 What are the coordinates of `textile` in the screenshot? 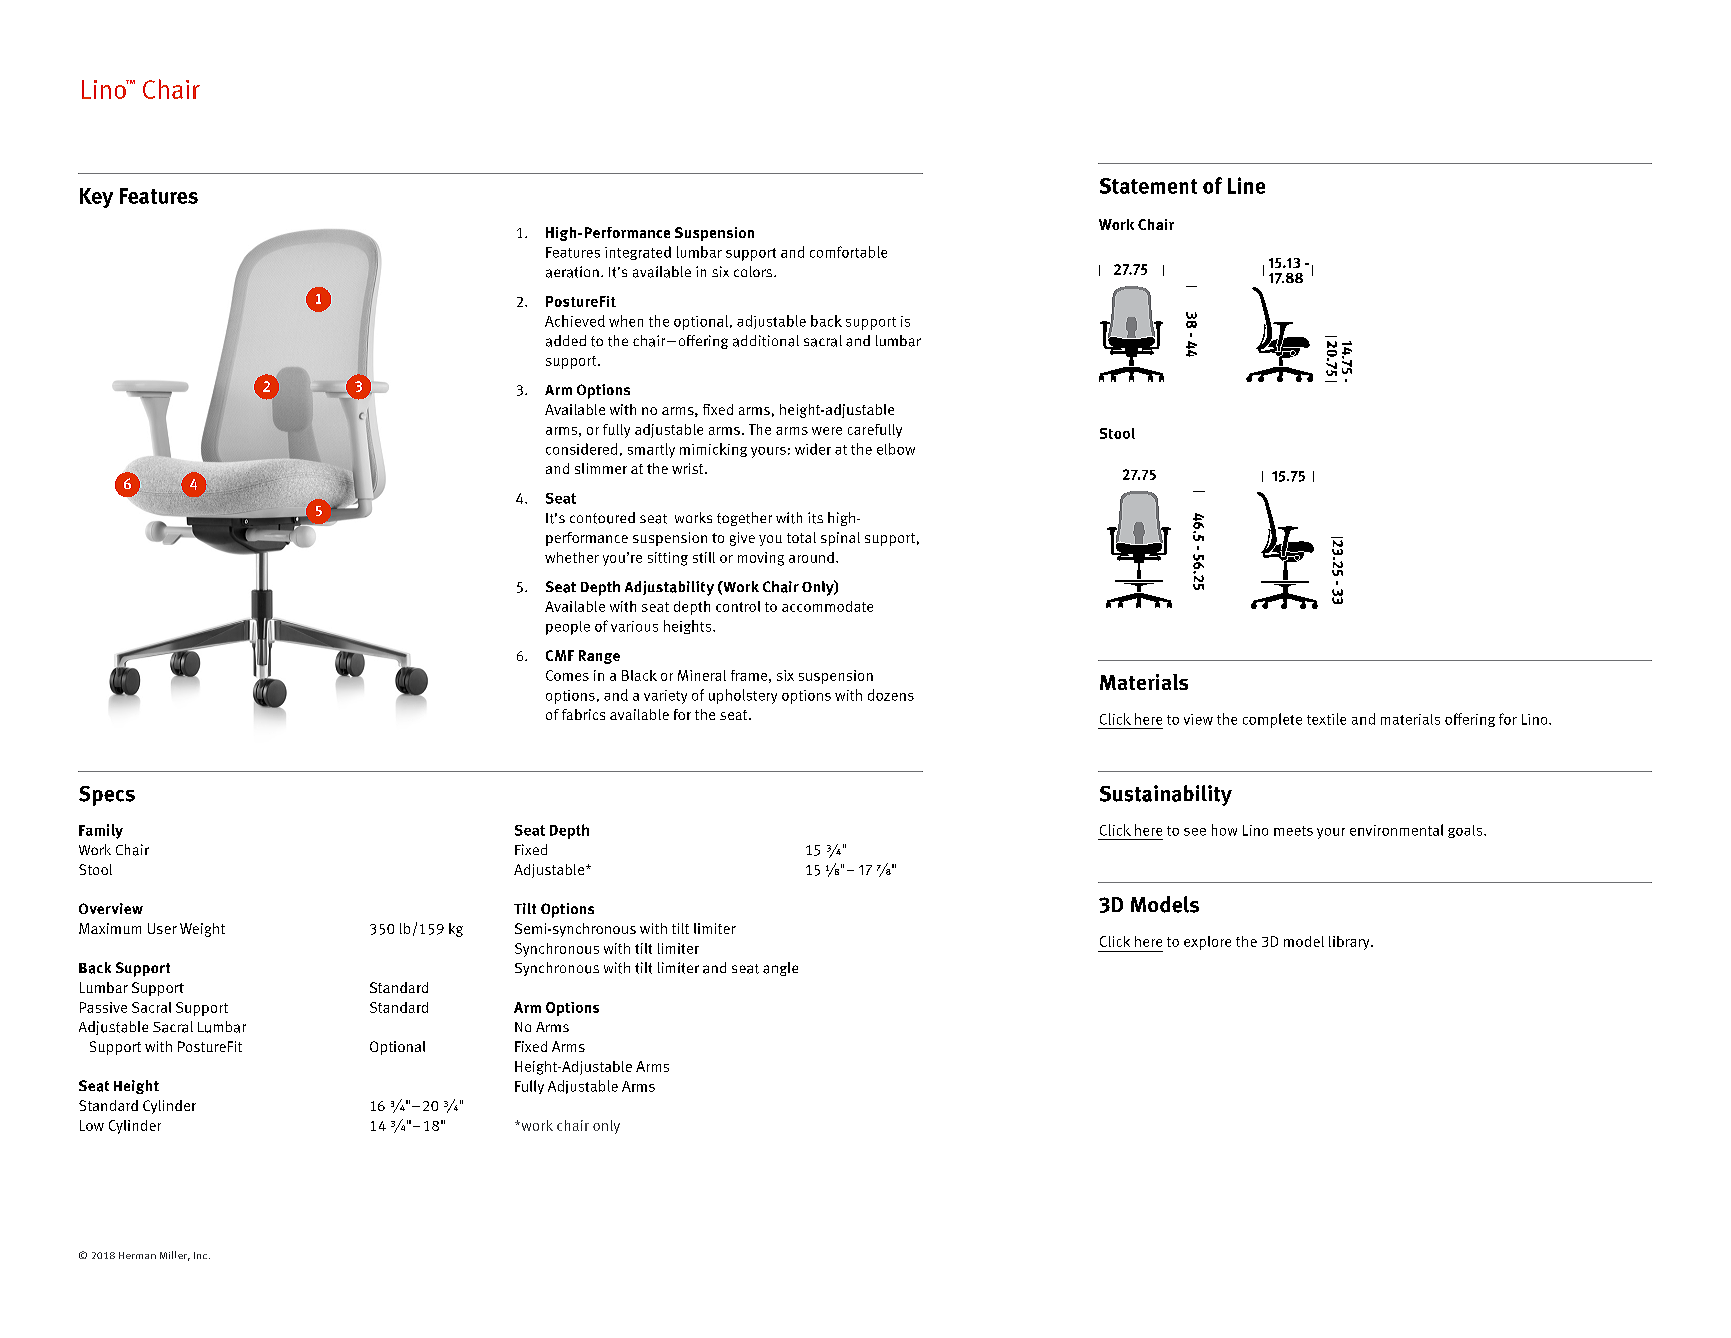 It's located at (1326, 719).
